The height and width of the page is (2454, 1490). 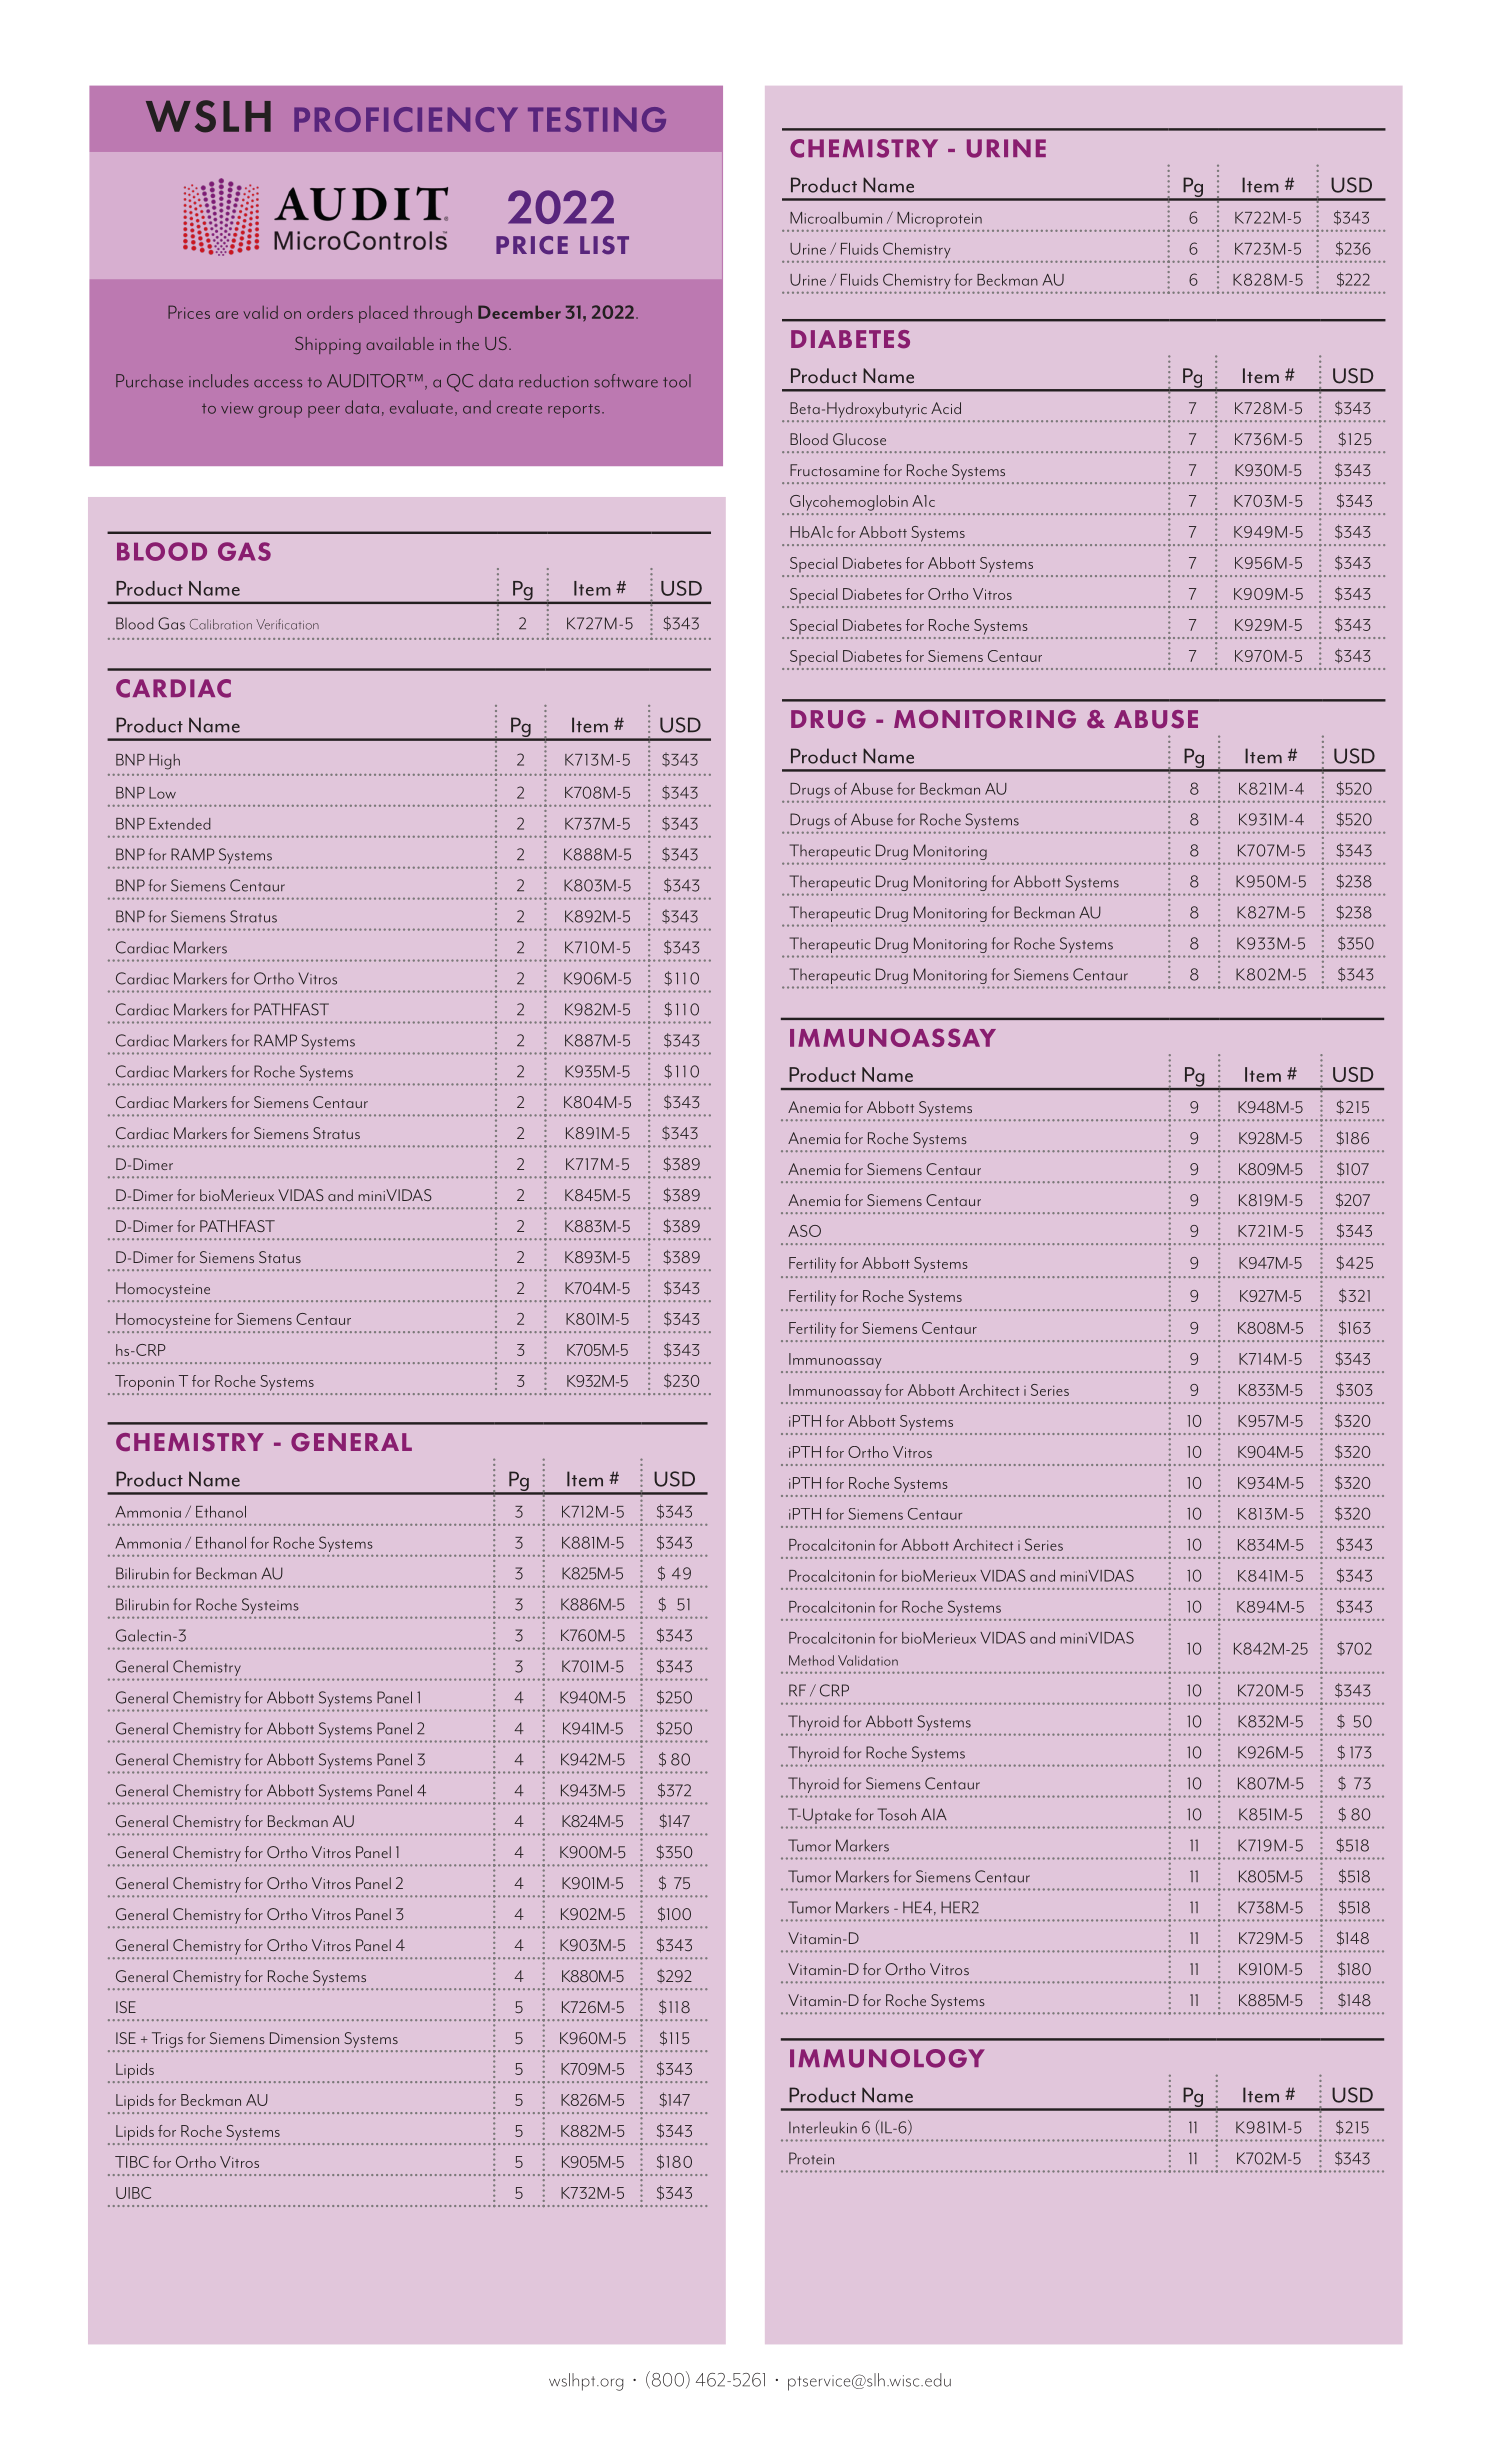 What do you see at coordinates (597, 119) in the page?
I see `TESTING` at bounding box center [597, 119].
